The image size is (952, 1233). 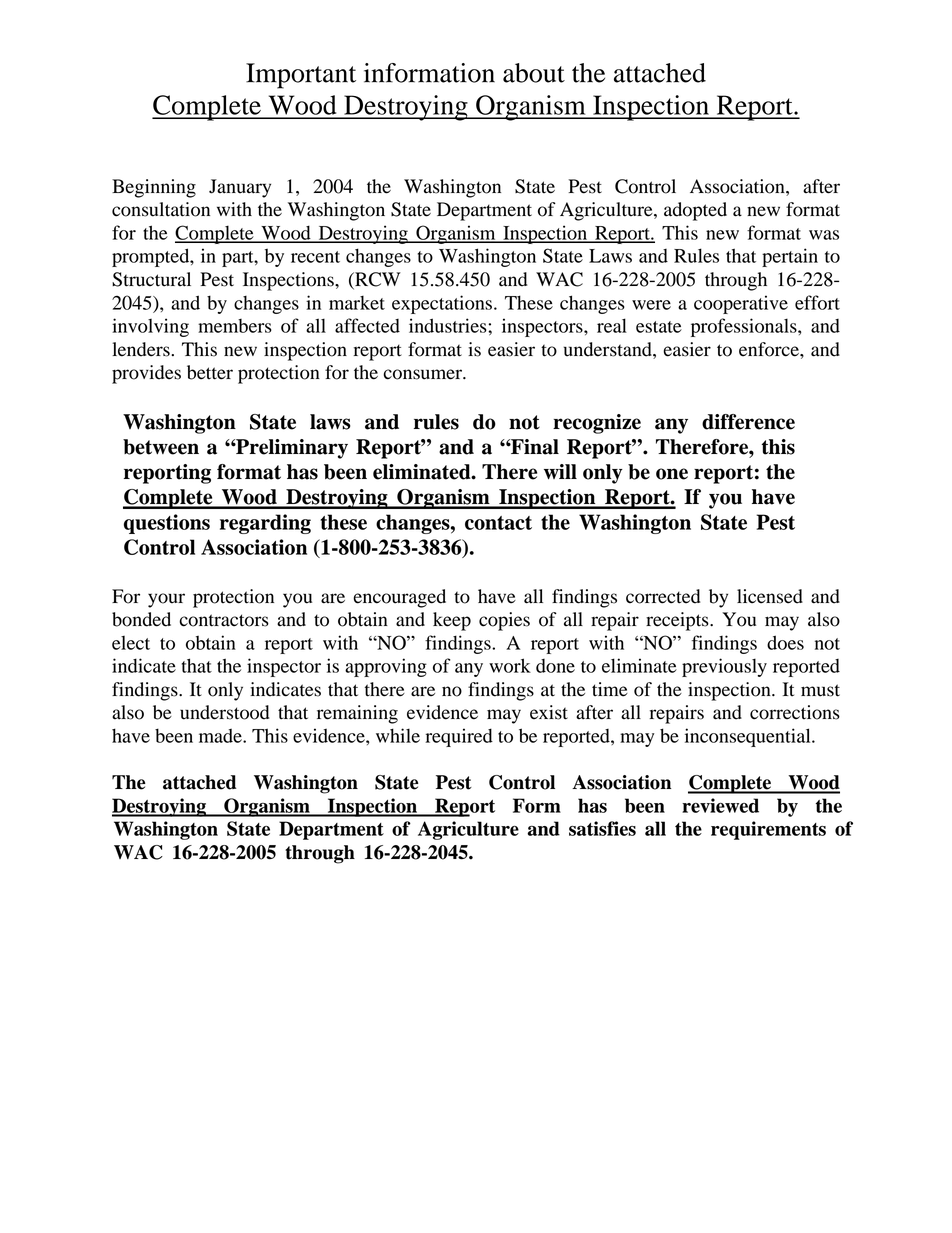 I want to click on about, so click(x=534, y=73).
